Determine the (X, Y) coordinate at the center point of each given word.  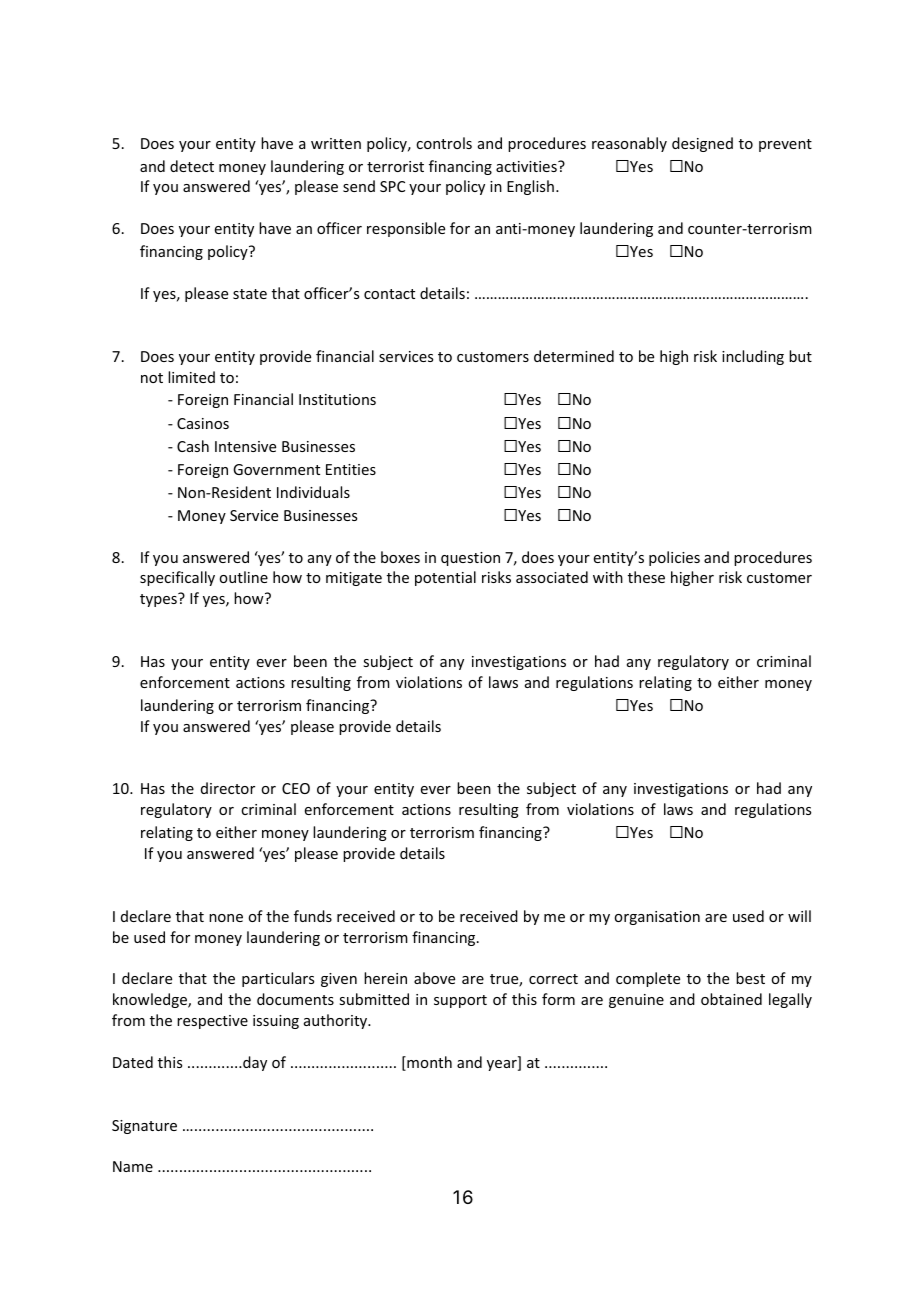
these (646, 577)
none (226, 918)
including (753, 357)
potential (445, 578)
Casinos (203, 423)
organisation (657, 918)
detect (192, 166)
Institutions (337, 399)
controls (444, 143)
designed (702, 144)
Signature (144, 1127)
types (159, 600)
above (434, 978)
